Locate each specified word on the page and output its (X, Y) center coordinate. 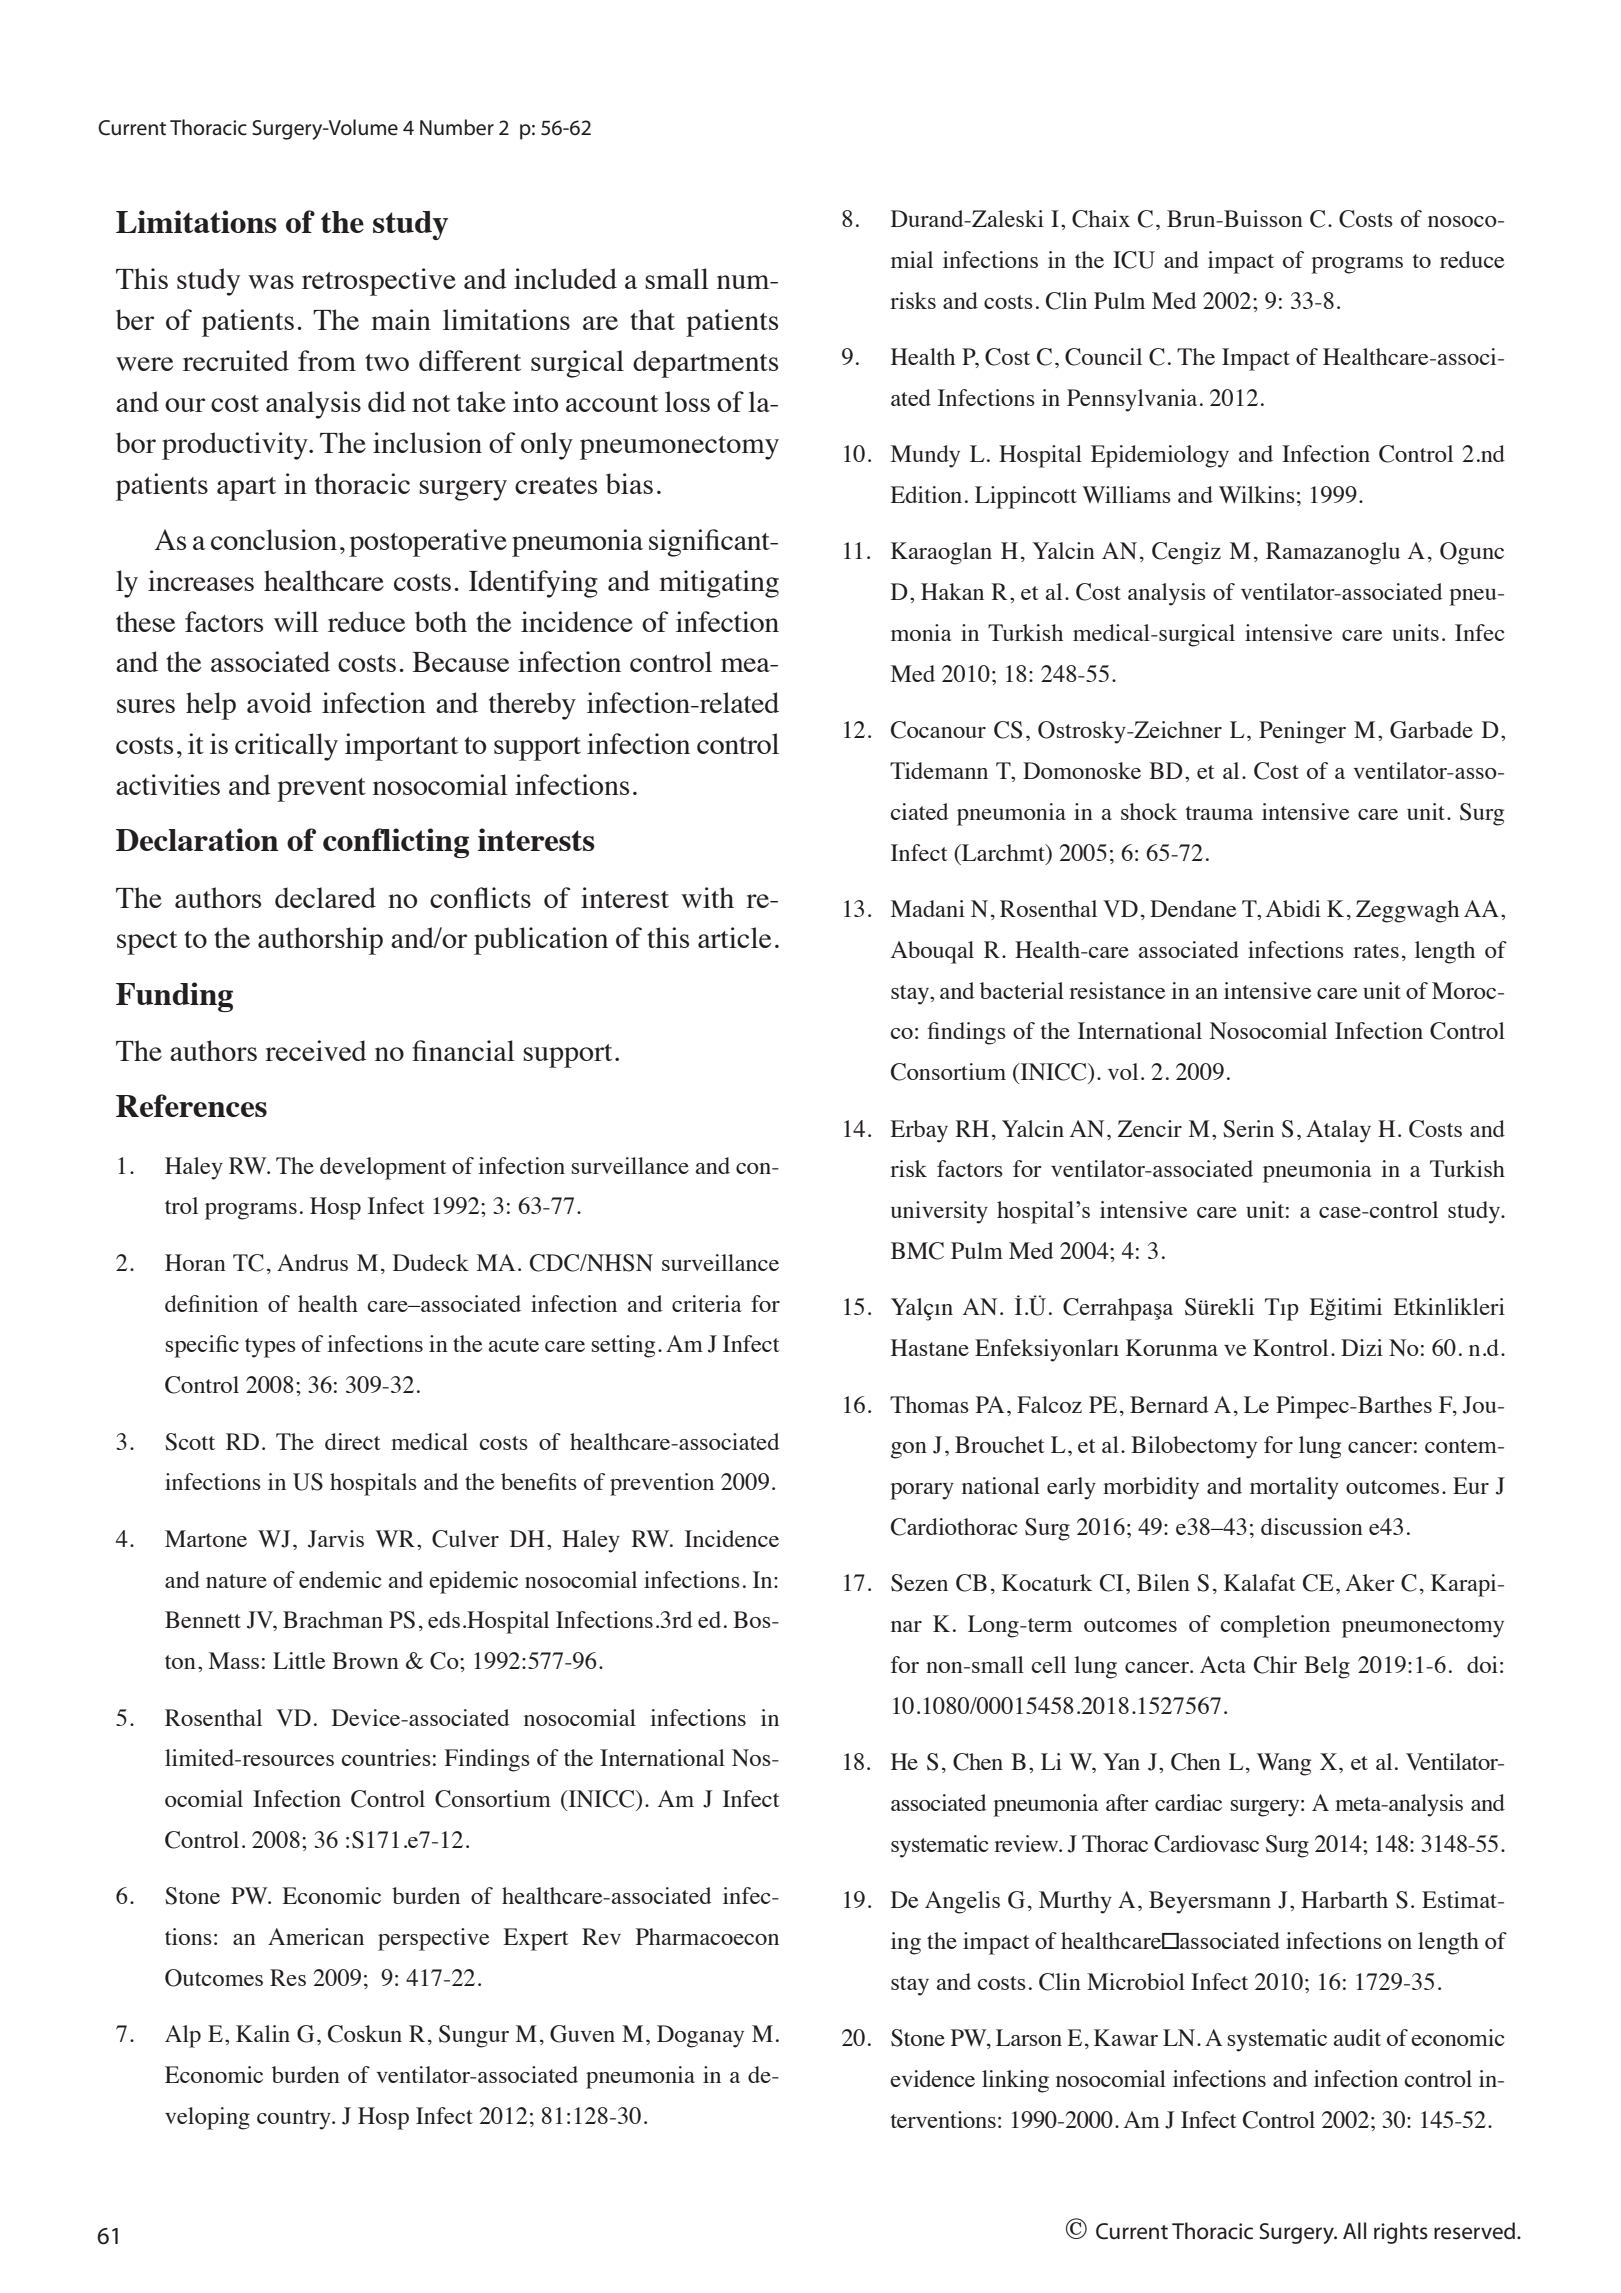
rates (1376, 951)
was (271, 282)
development (383, 1168)
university (939, 1212)
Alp (183, 2036)
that (652, 319)
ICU (1134, 260)
